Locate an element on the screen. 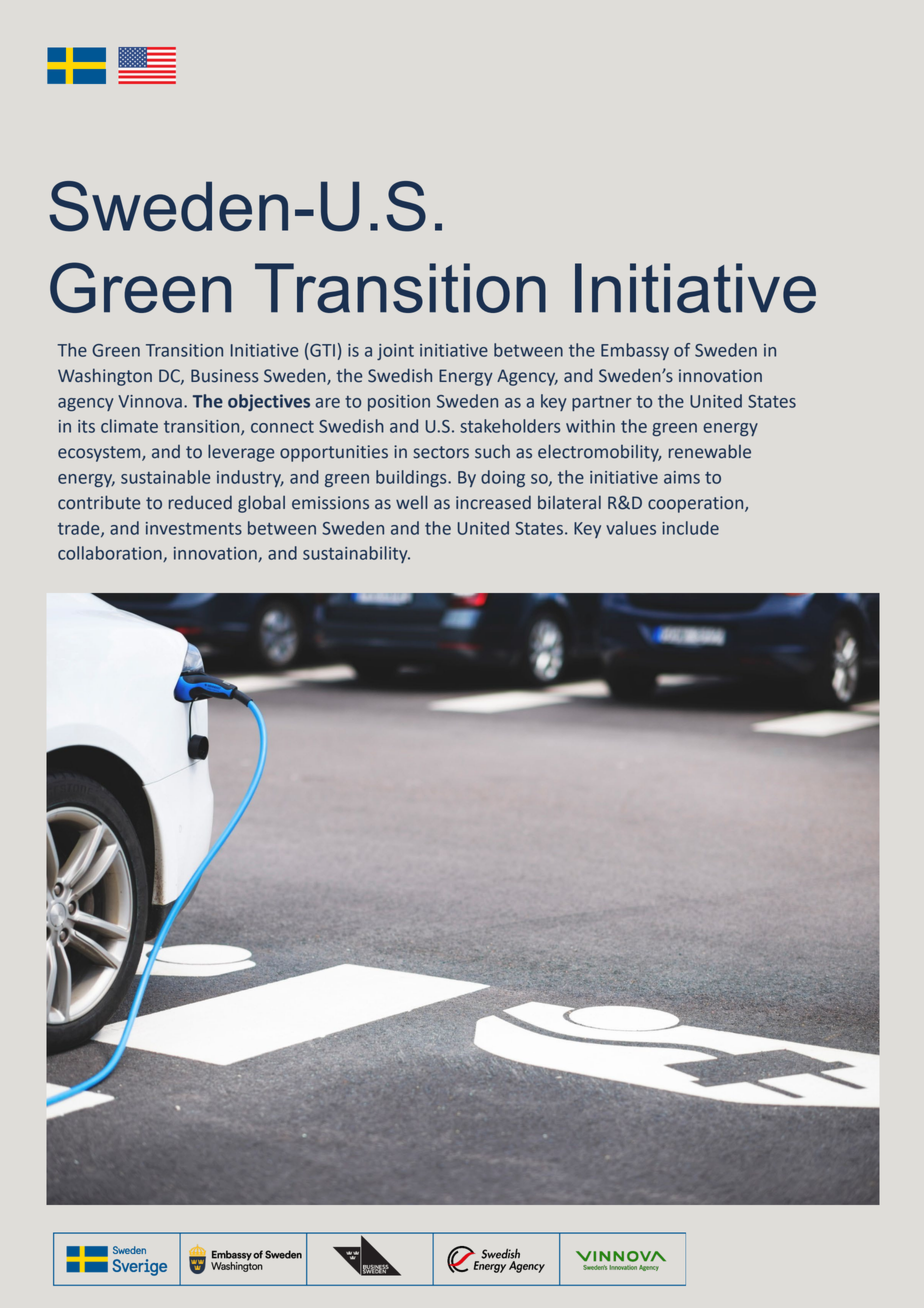  collaboration is located at coordinates (111, 554).
